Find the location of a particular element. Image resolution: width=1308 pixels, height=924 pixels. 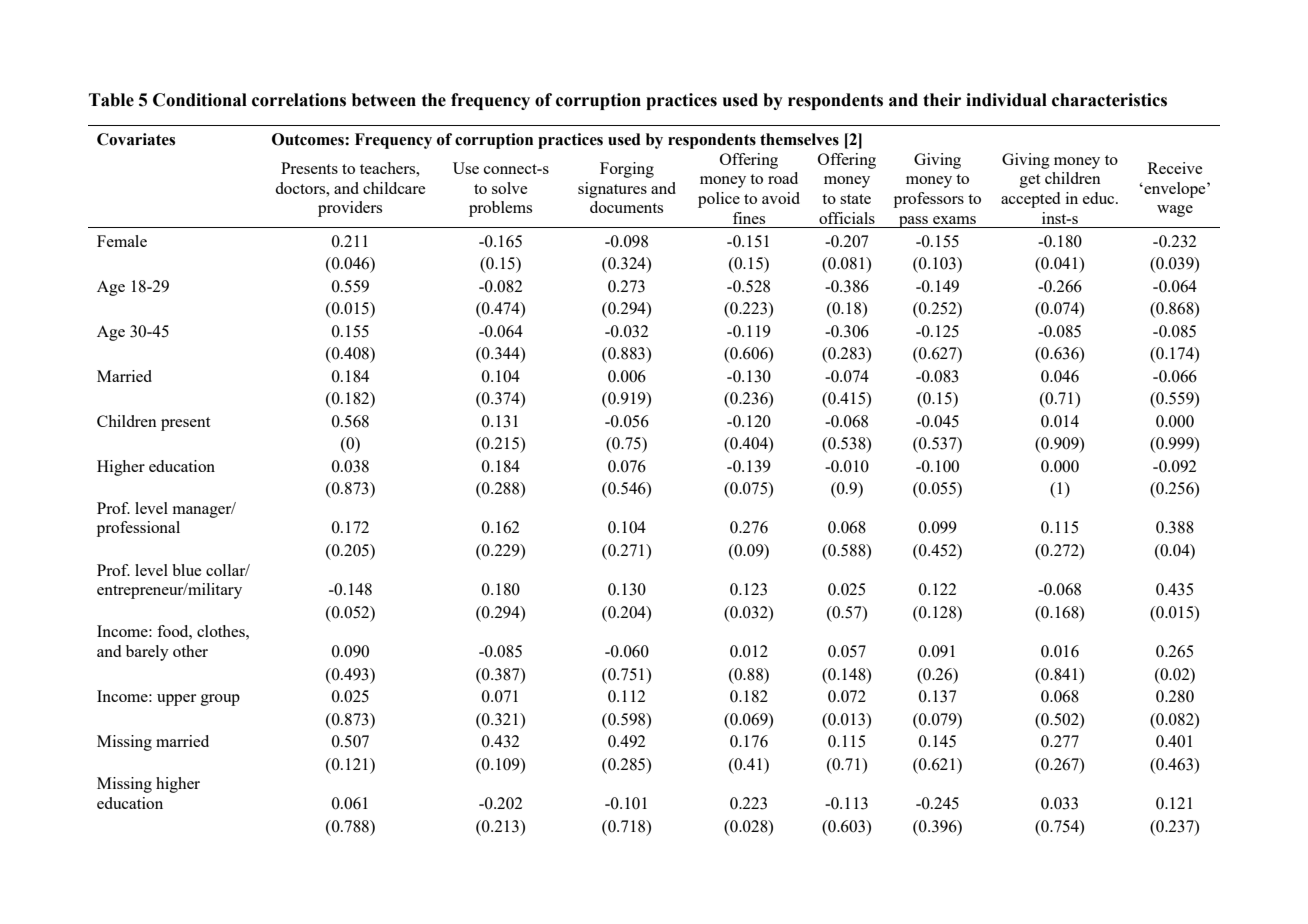

Conditional is located at coordinates (200, 100).
